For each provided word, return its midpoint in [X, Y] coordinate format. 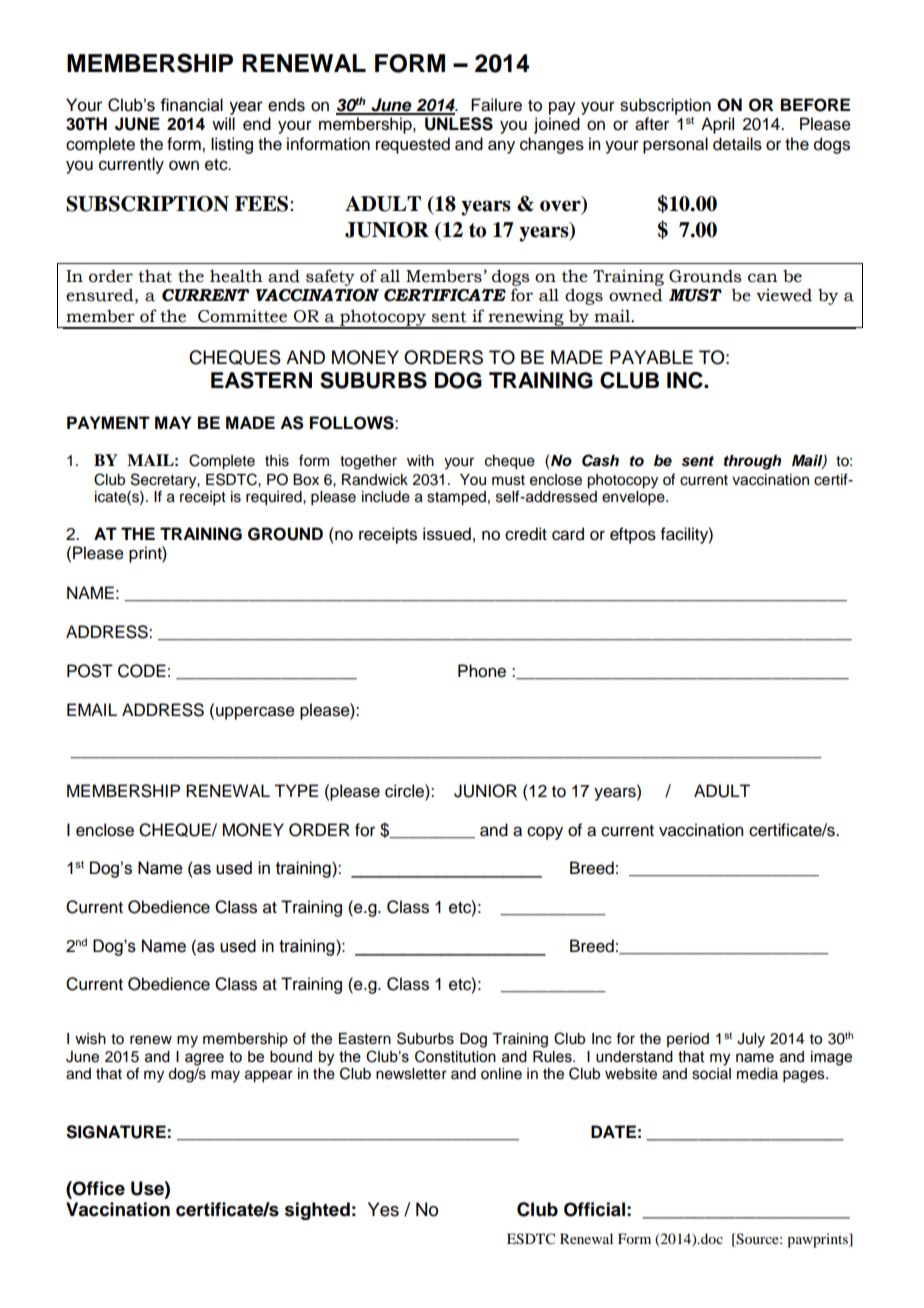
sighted [317, 1211]
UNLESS [459, 124]
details [737, 144]
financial [191, 105]
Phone [482, 671]
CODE [142, 671]
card [568, 534]
